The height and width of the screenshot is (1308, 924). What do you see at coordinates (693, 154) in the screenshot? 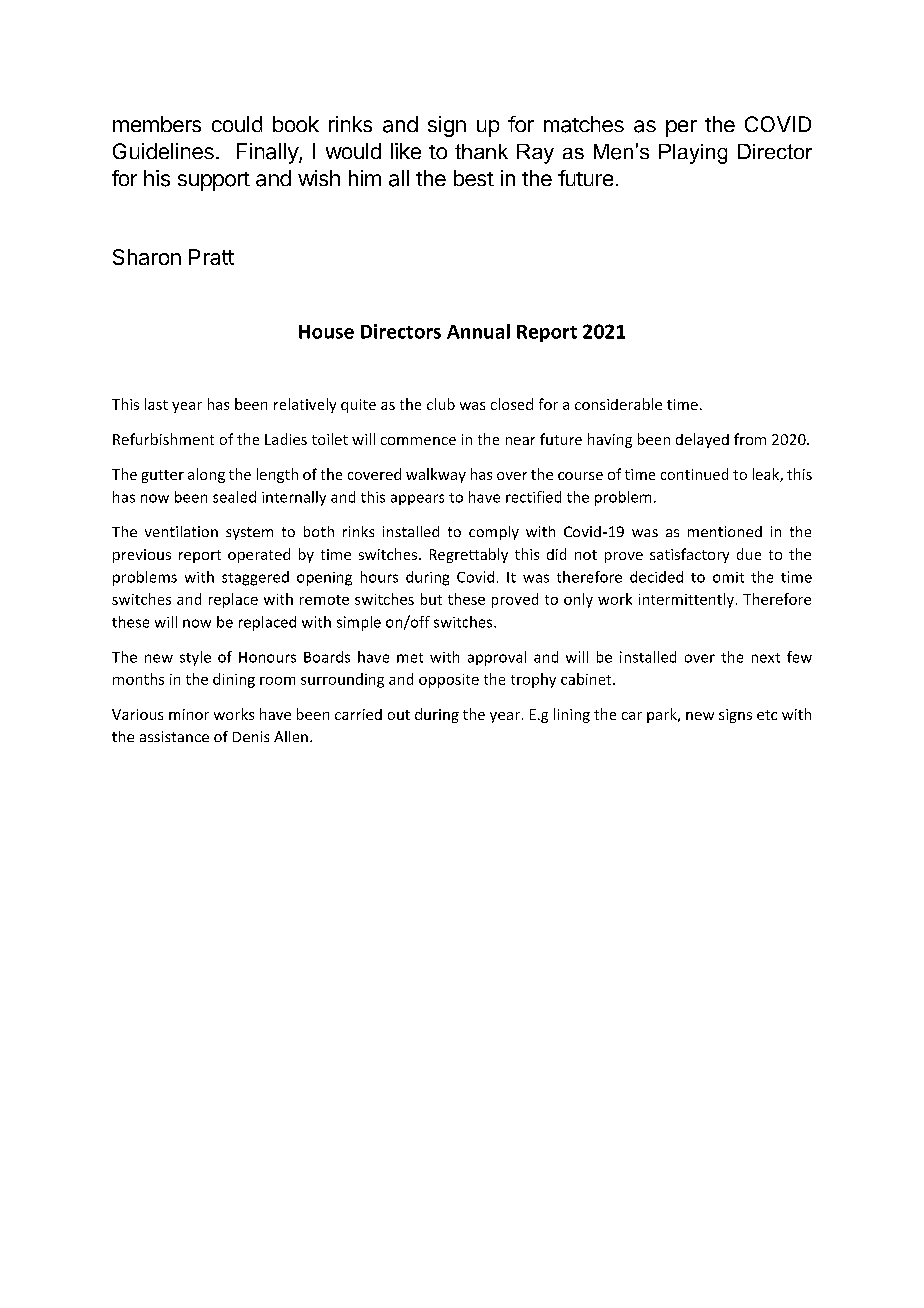
I see `Playing` at bounding box center [693, 154].
